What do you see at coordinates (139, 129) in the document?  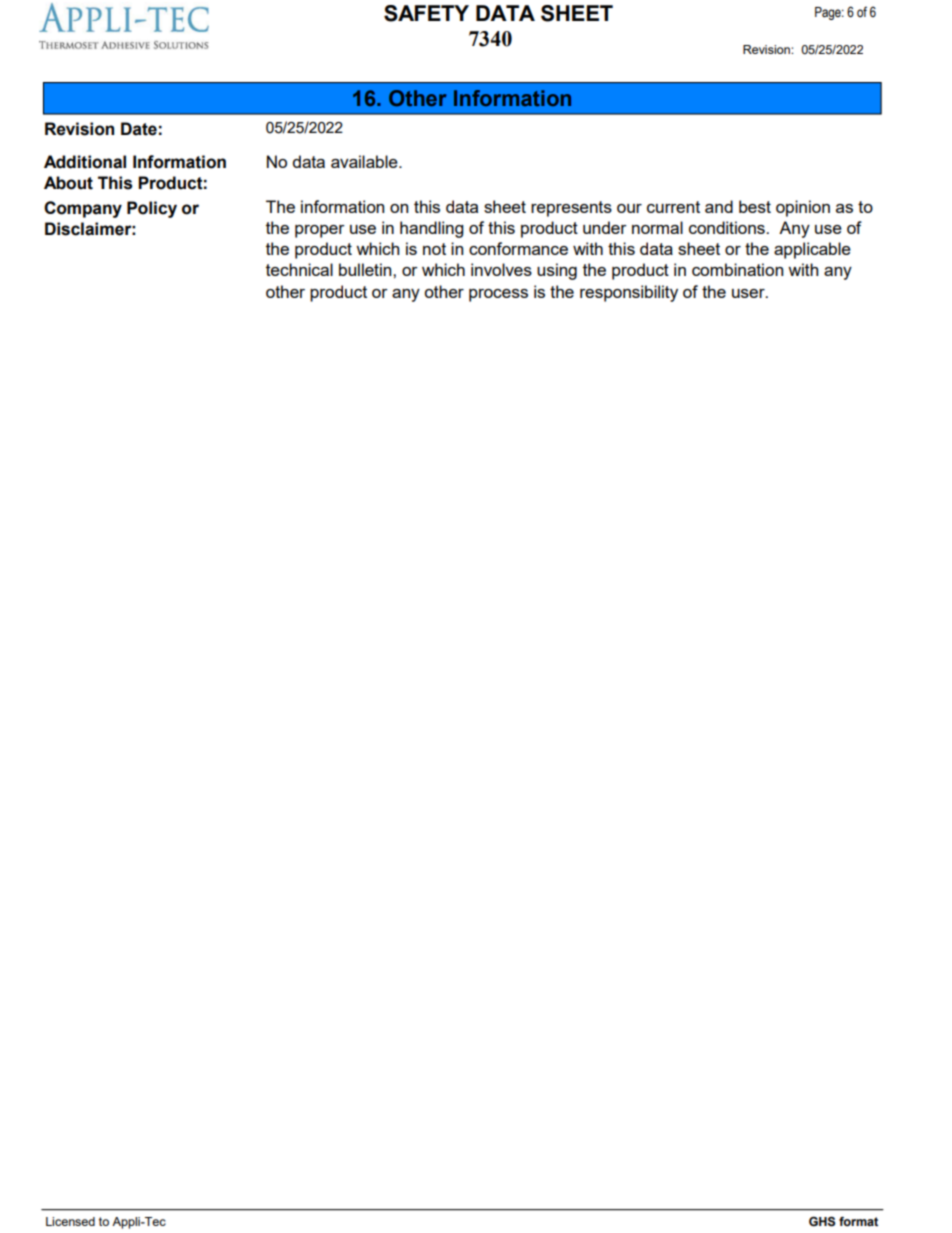 I see `Date` at bounding box center [139, 129].
